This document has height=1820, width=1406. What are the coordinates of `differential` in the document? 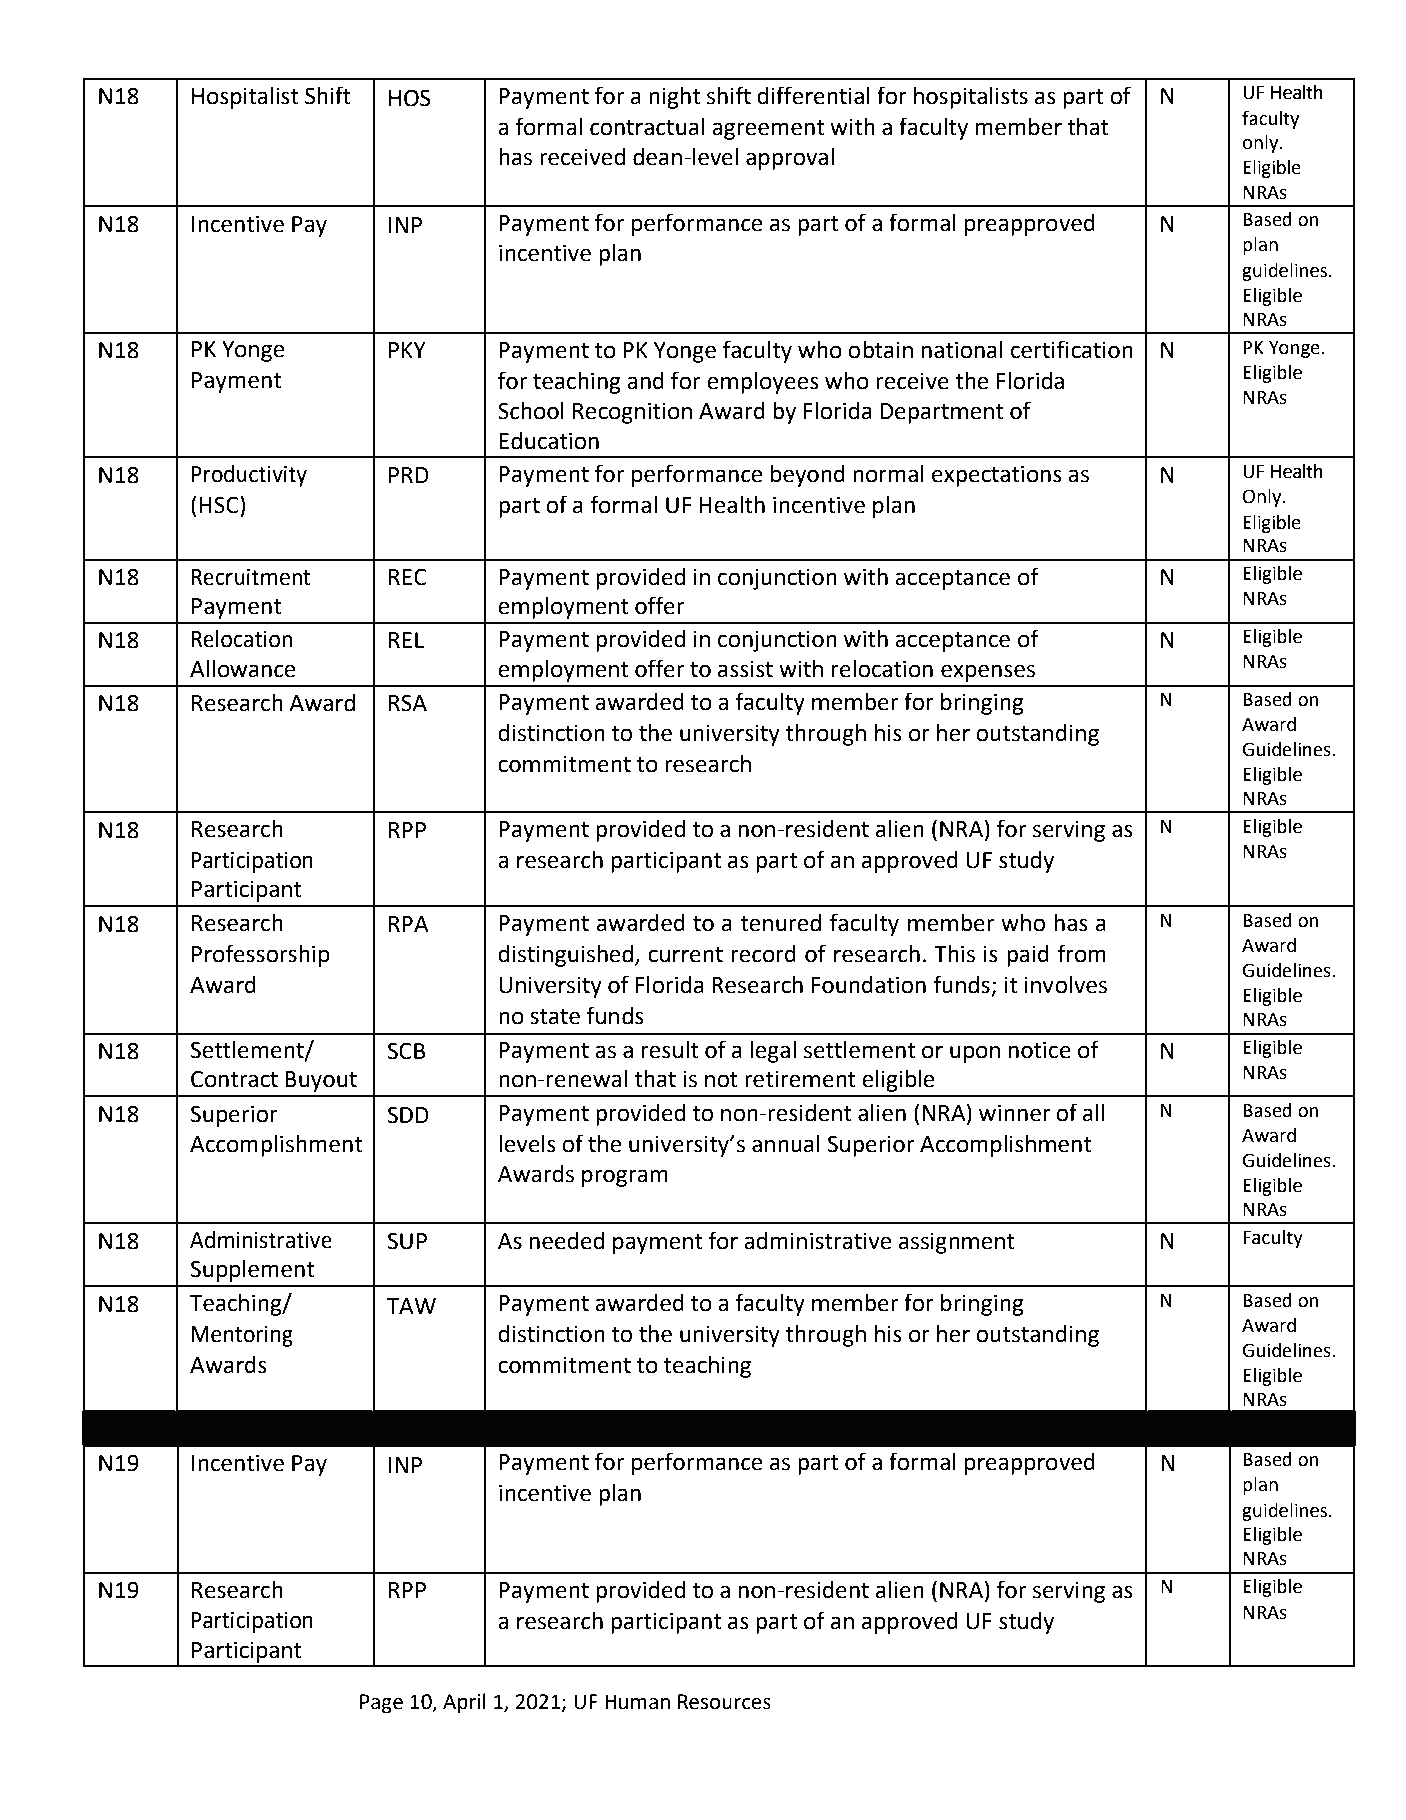 It's located at (813, 95).
